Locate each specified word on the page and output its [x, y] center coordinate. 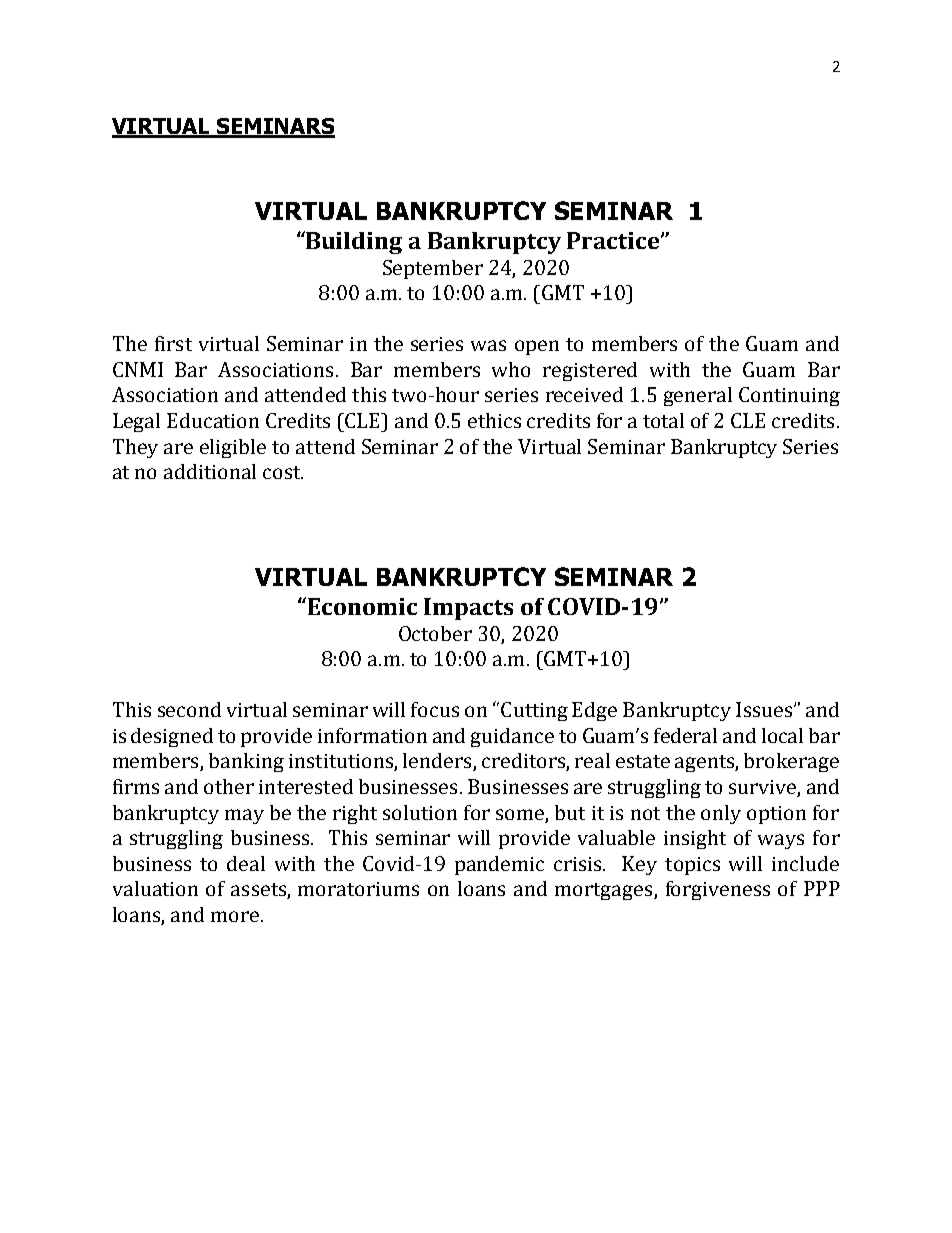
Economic [361, 606]
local [782, 735]
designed [172, 737]
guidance [512, 737]
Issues [765, 709]
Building [353, 242]
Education [213, 420]
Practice [614, 240]
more [236, 916]
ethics [494, 420]
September [433, 269]
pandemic [499, 865]
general [698, 396]
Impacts [468, 609]
